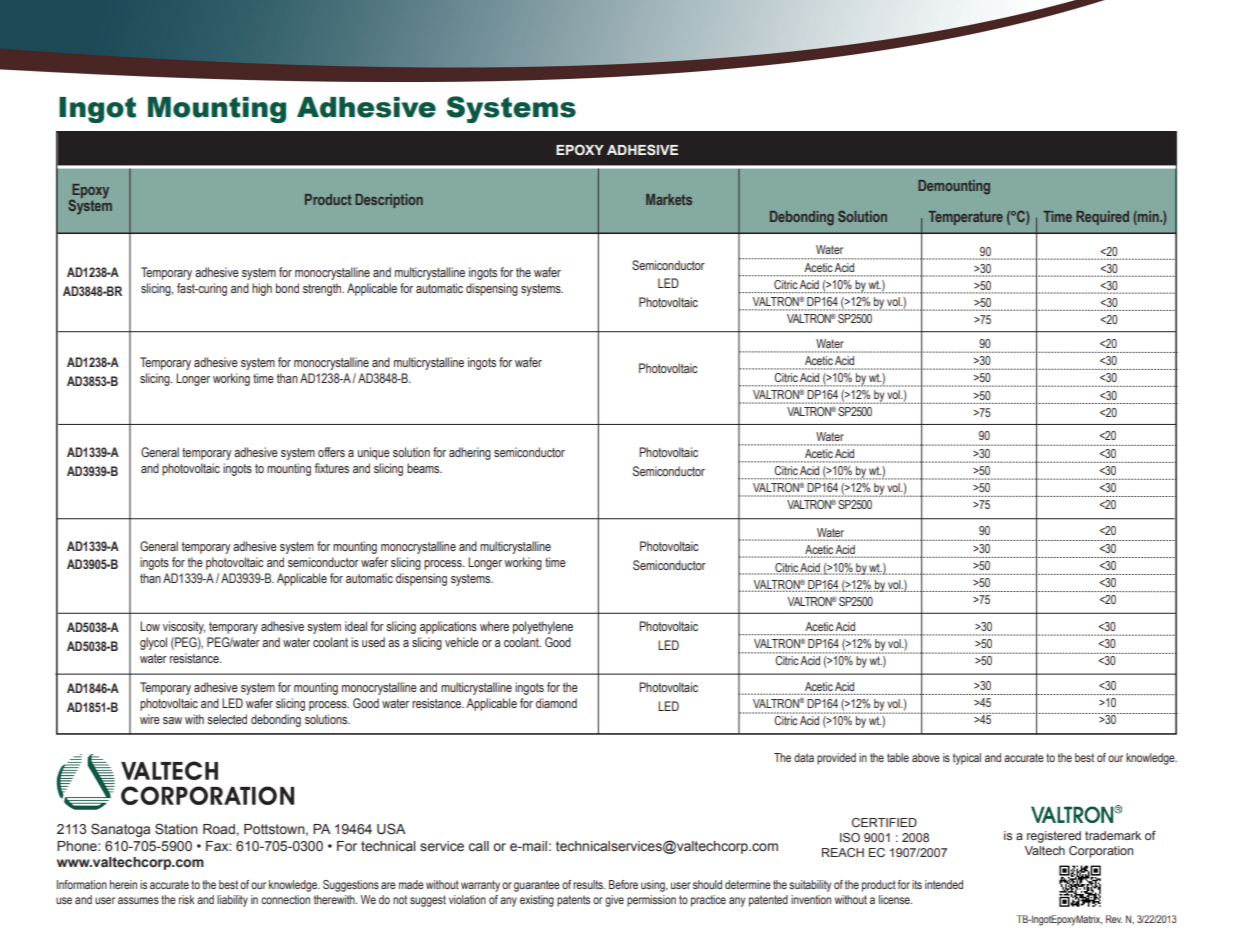 The image size is (1233, 952). Describe the element at coordinates (804, 757) in the document. I see `data` at that location.
